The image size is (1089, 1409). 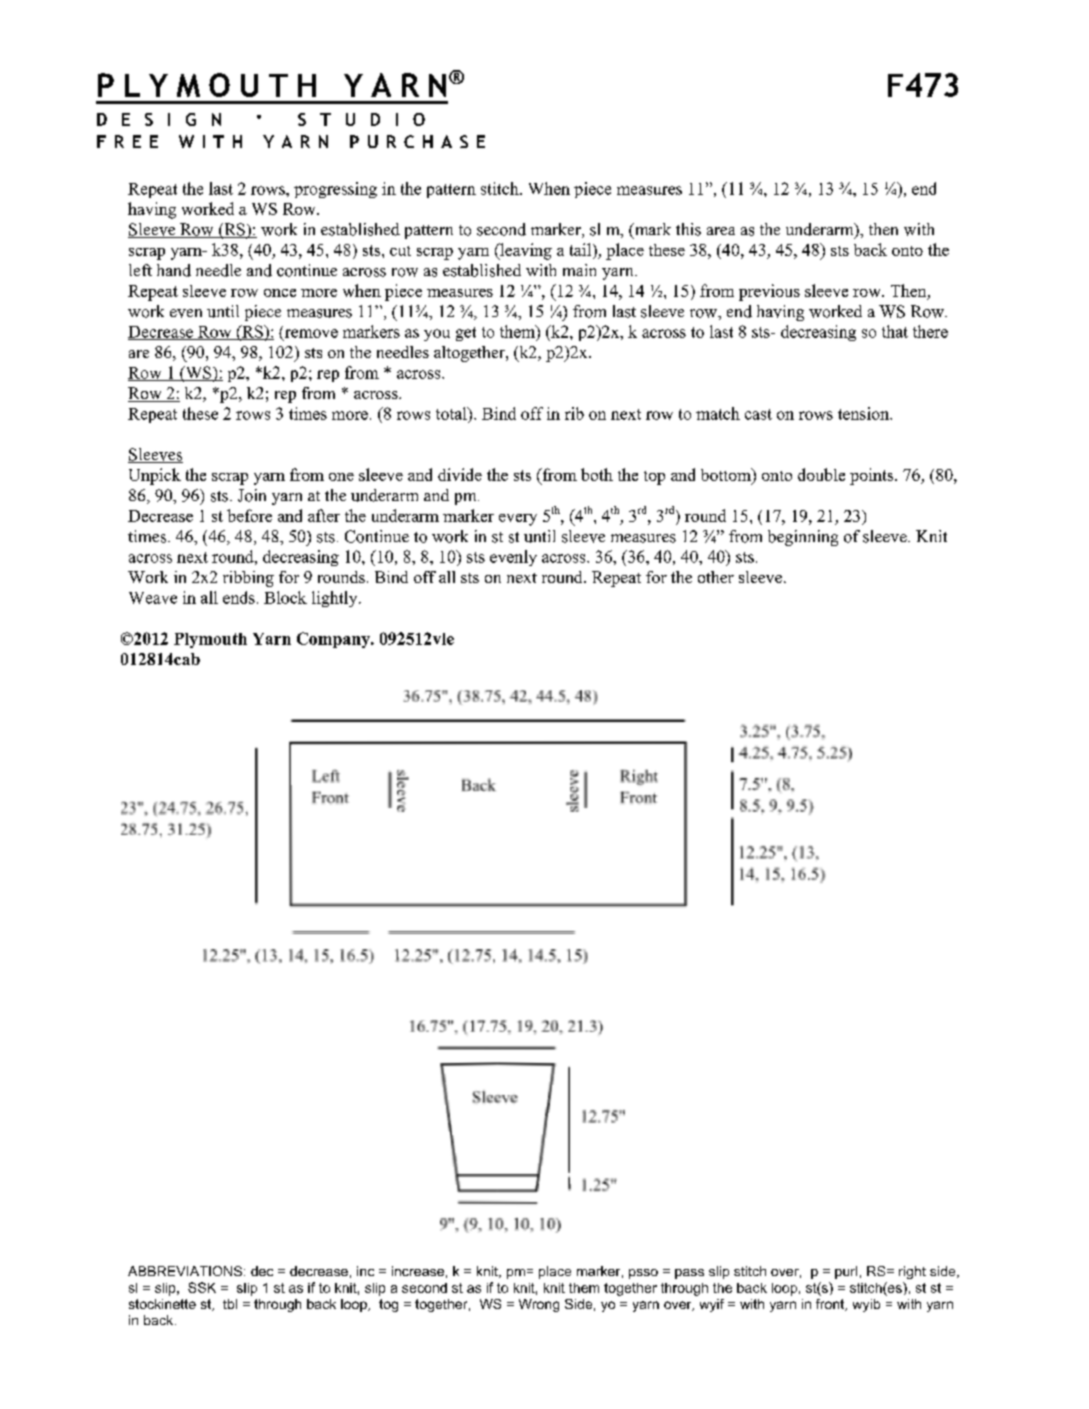 I want to click on right, so click(x=912, y=1272).
